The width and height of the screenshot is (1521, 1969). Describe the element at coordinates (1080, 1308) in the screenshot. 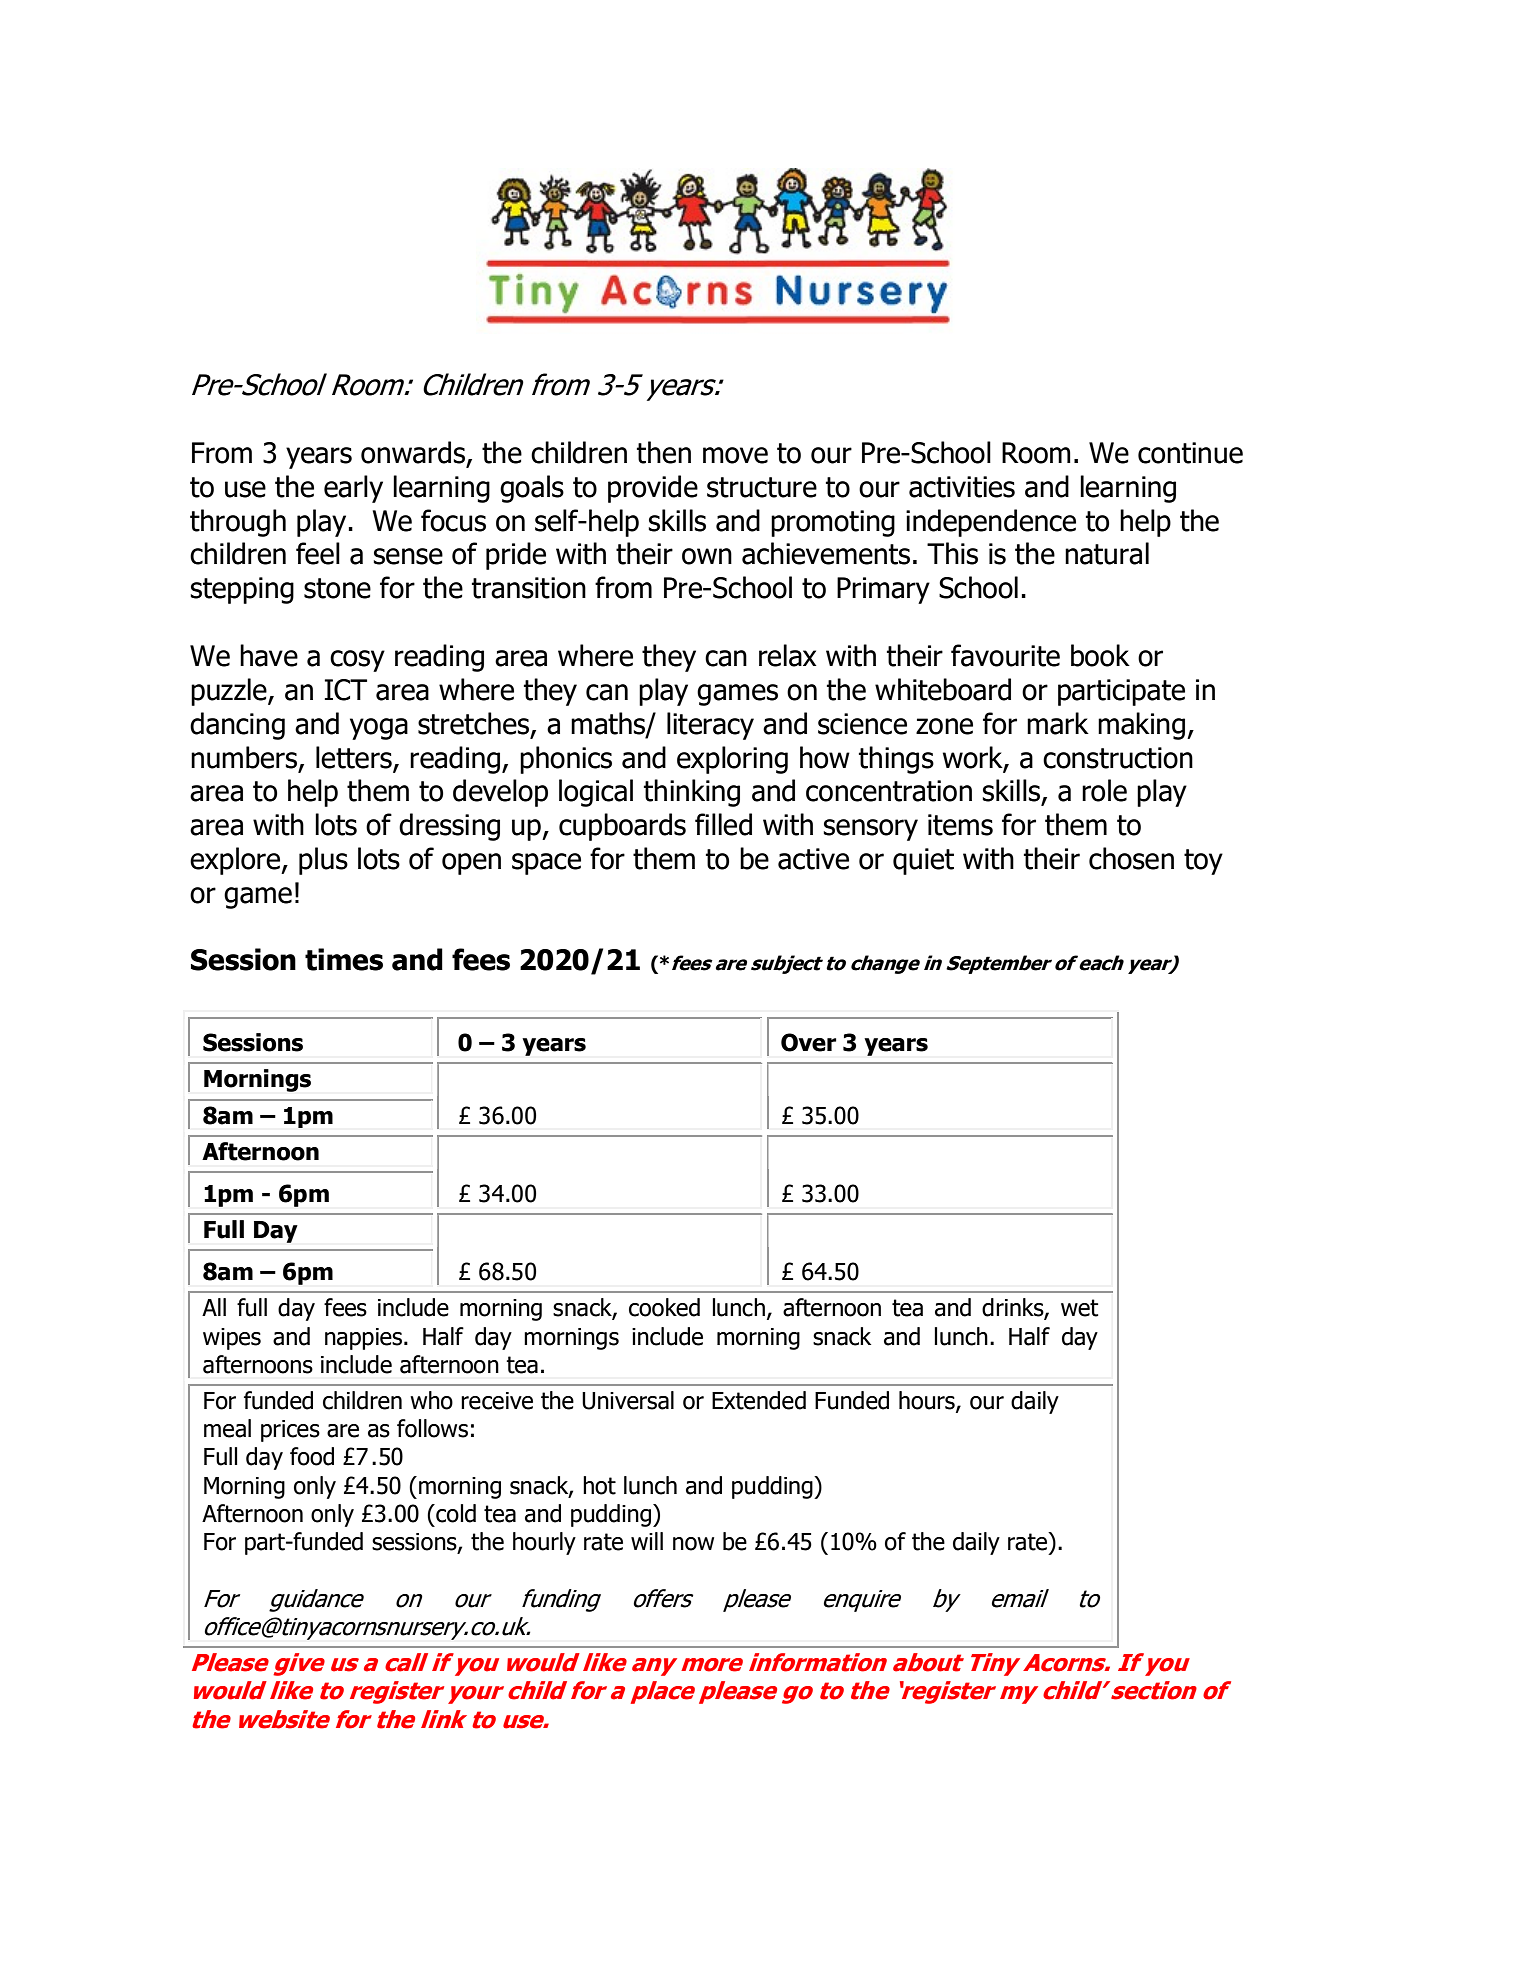

I see `wet` at that location.
